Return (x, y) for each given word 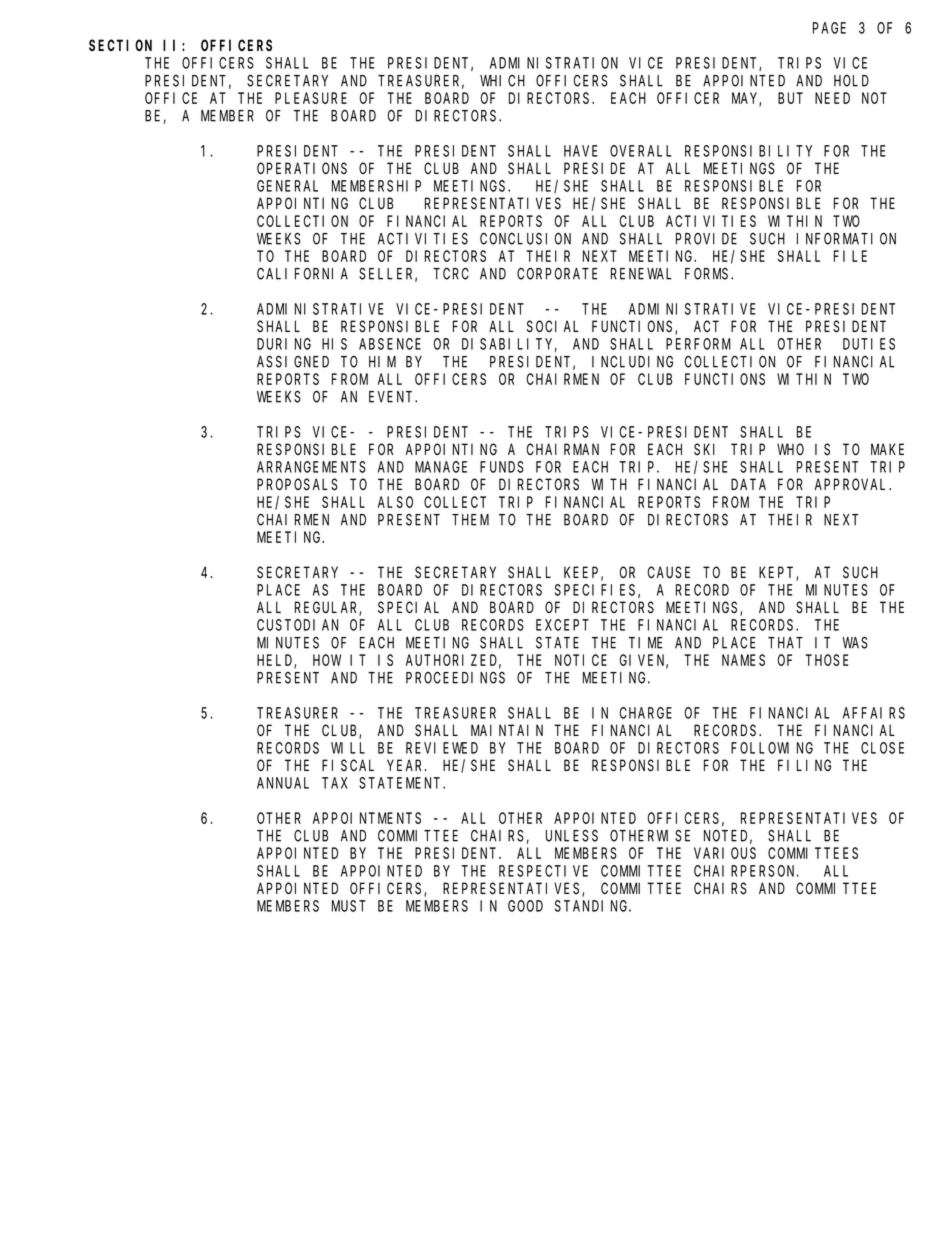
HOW (327, 660)
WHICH (502, 81)
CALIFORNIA (302, 274)
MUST (349, 906)
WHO (790, 449)
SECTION (120, 45)
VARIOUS (725, 853)
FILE (850, 256)
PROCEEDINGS (455, 678)
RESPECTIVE (543, 871)
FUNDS (502, 467)
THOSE (826, 660)
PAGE (829, 28)
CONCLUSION (525, 239)
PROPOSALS (297, 485)
